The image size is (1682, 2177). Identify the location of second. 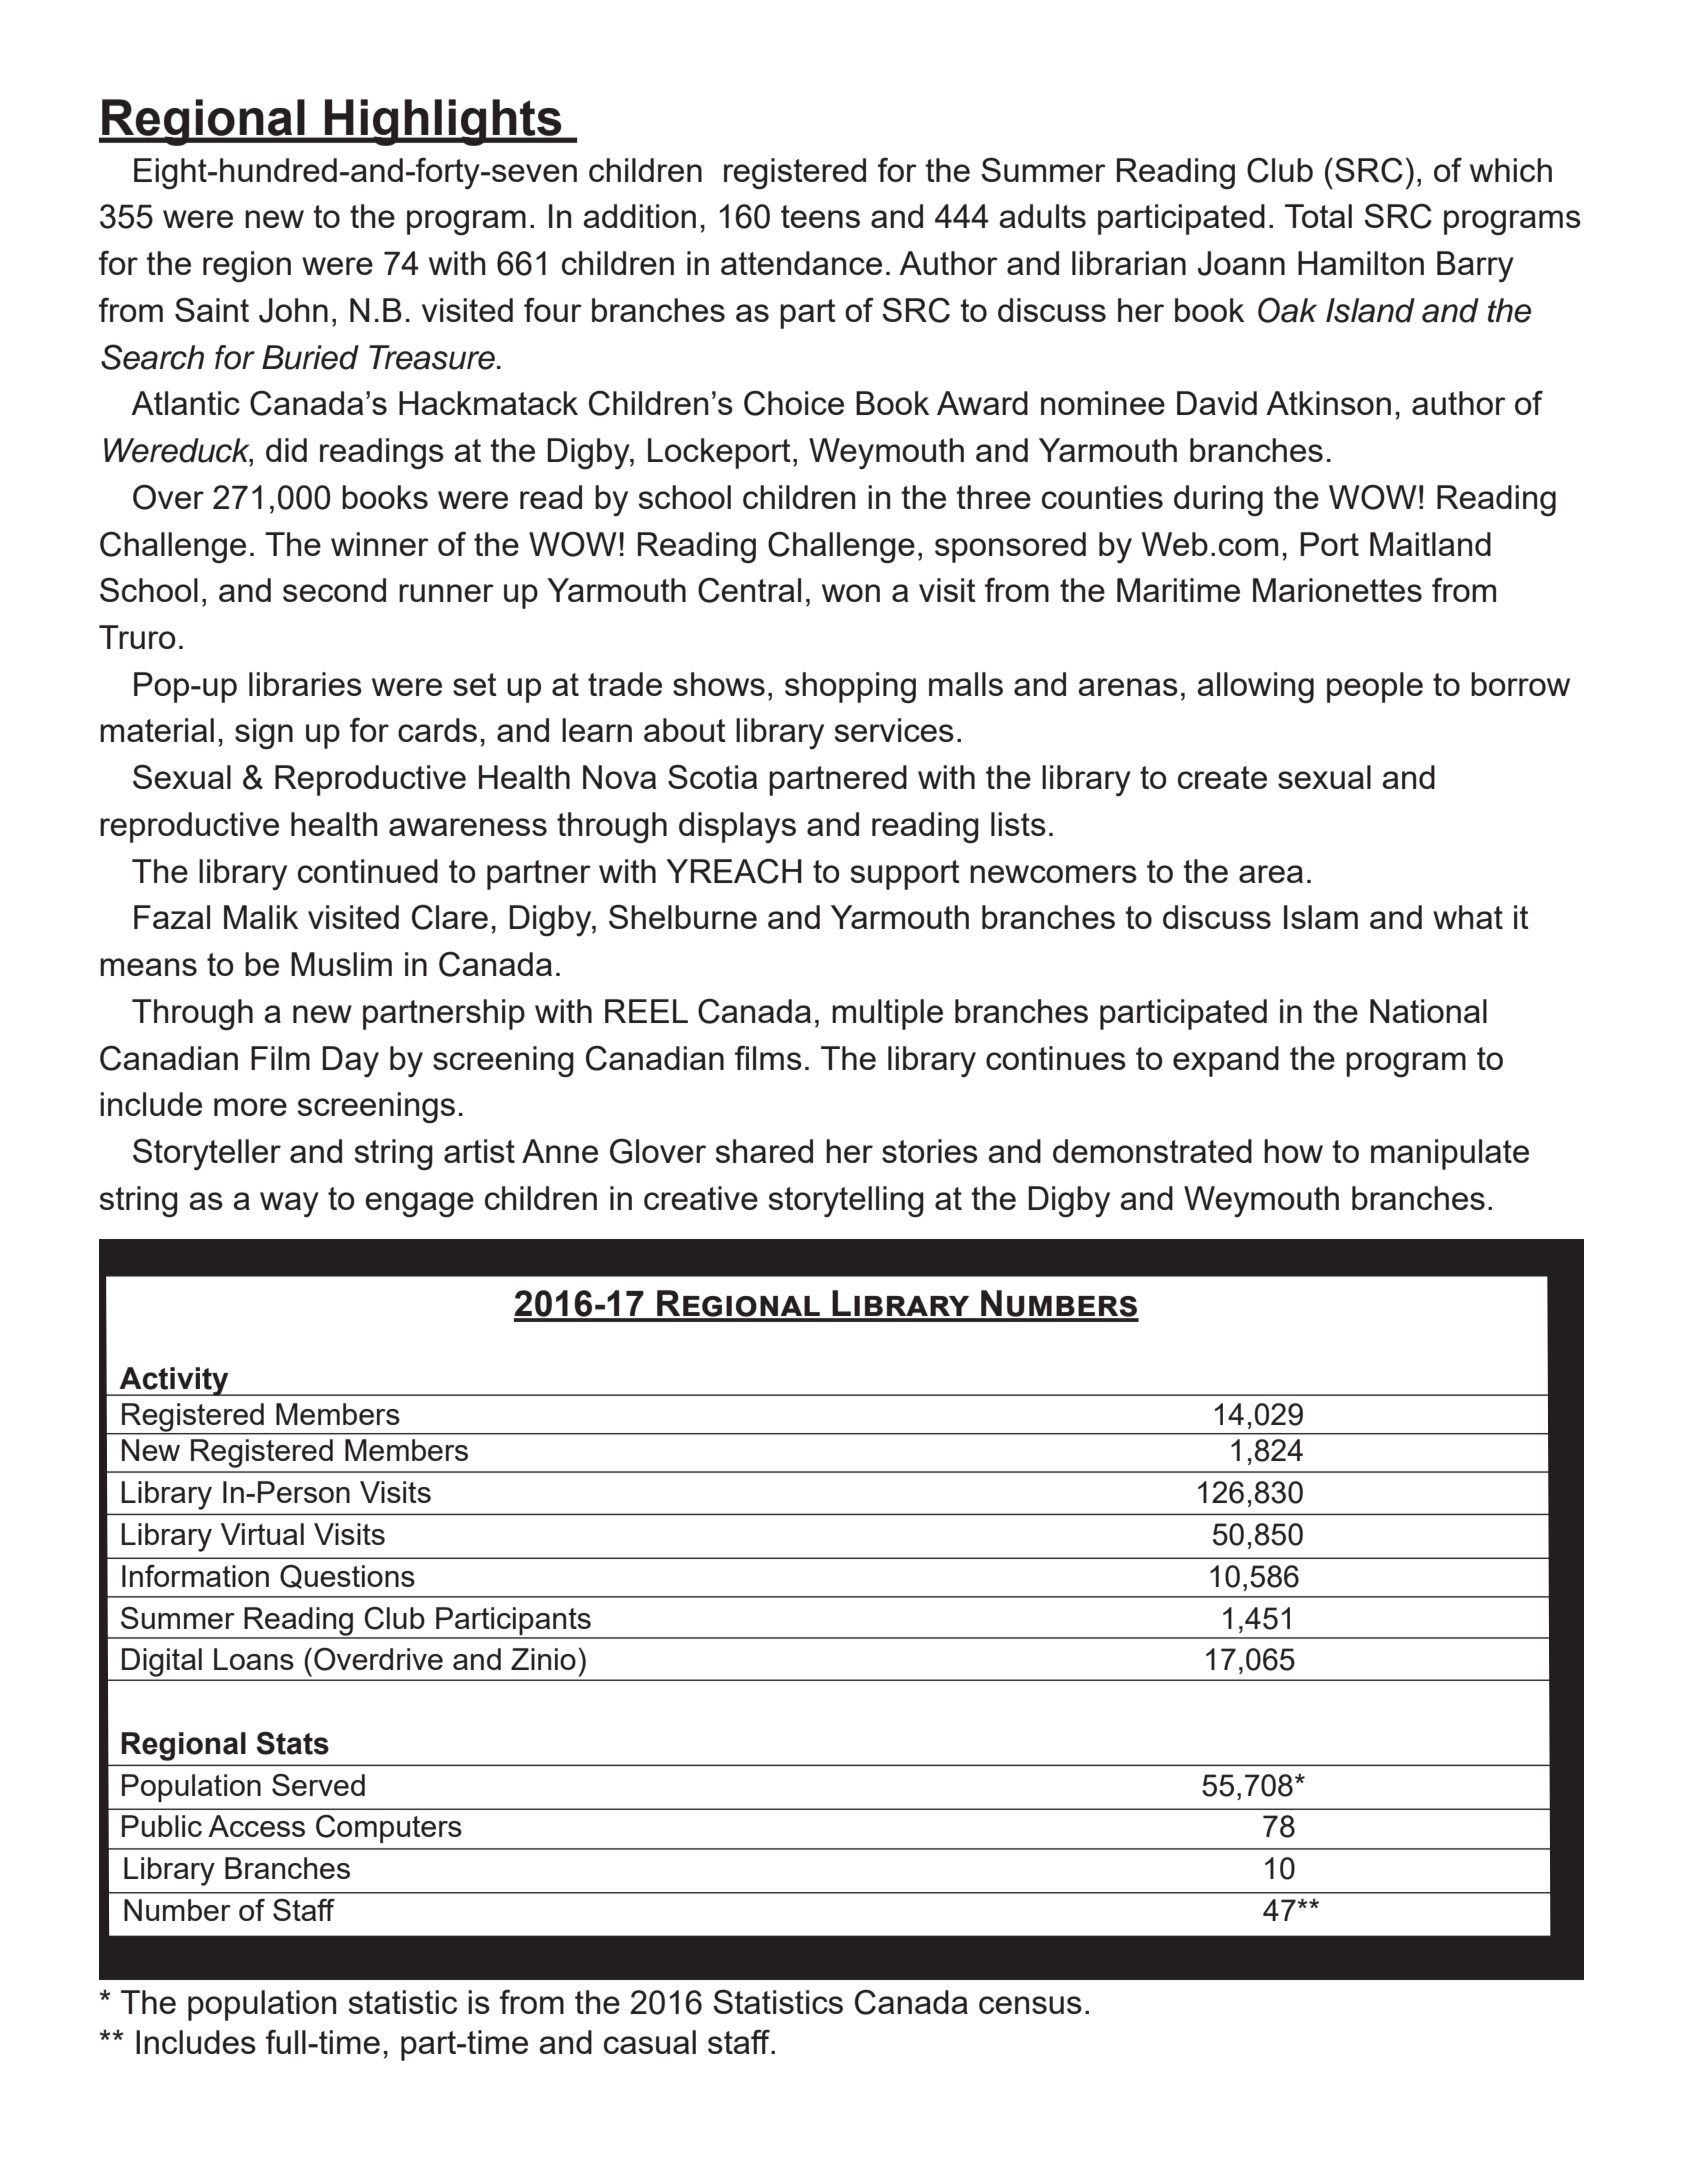
(334, 590).
